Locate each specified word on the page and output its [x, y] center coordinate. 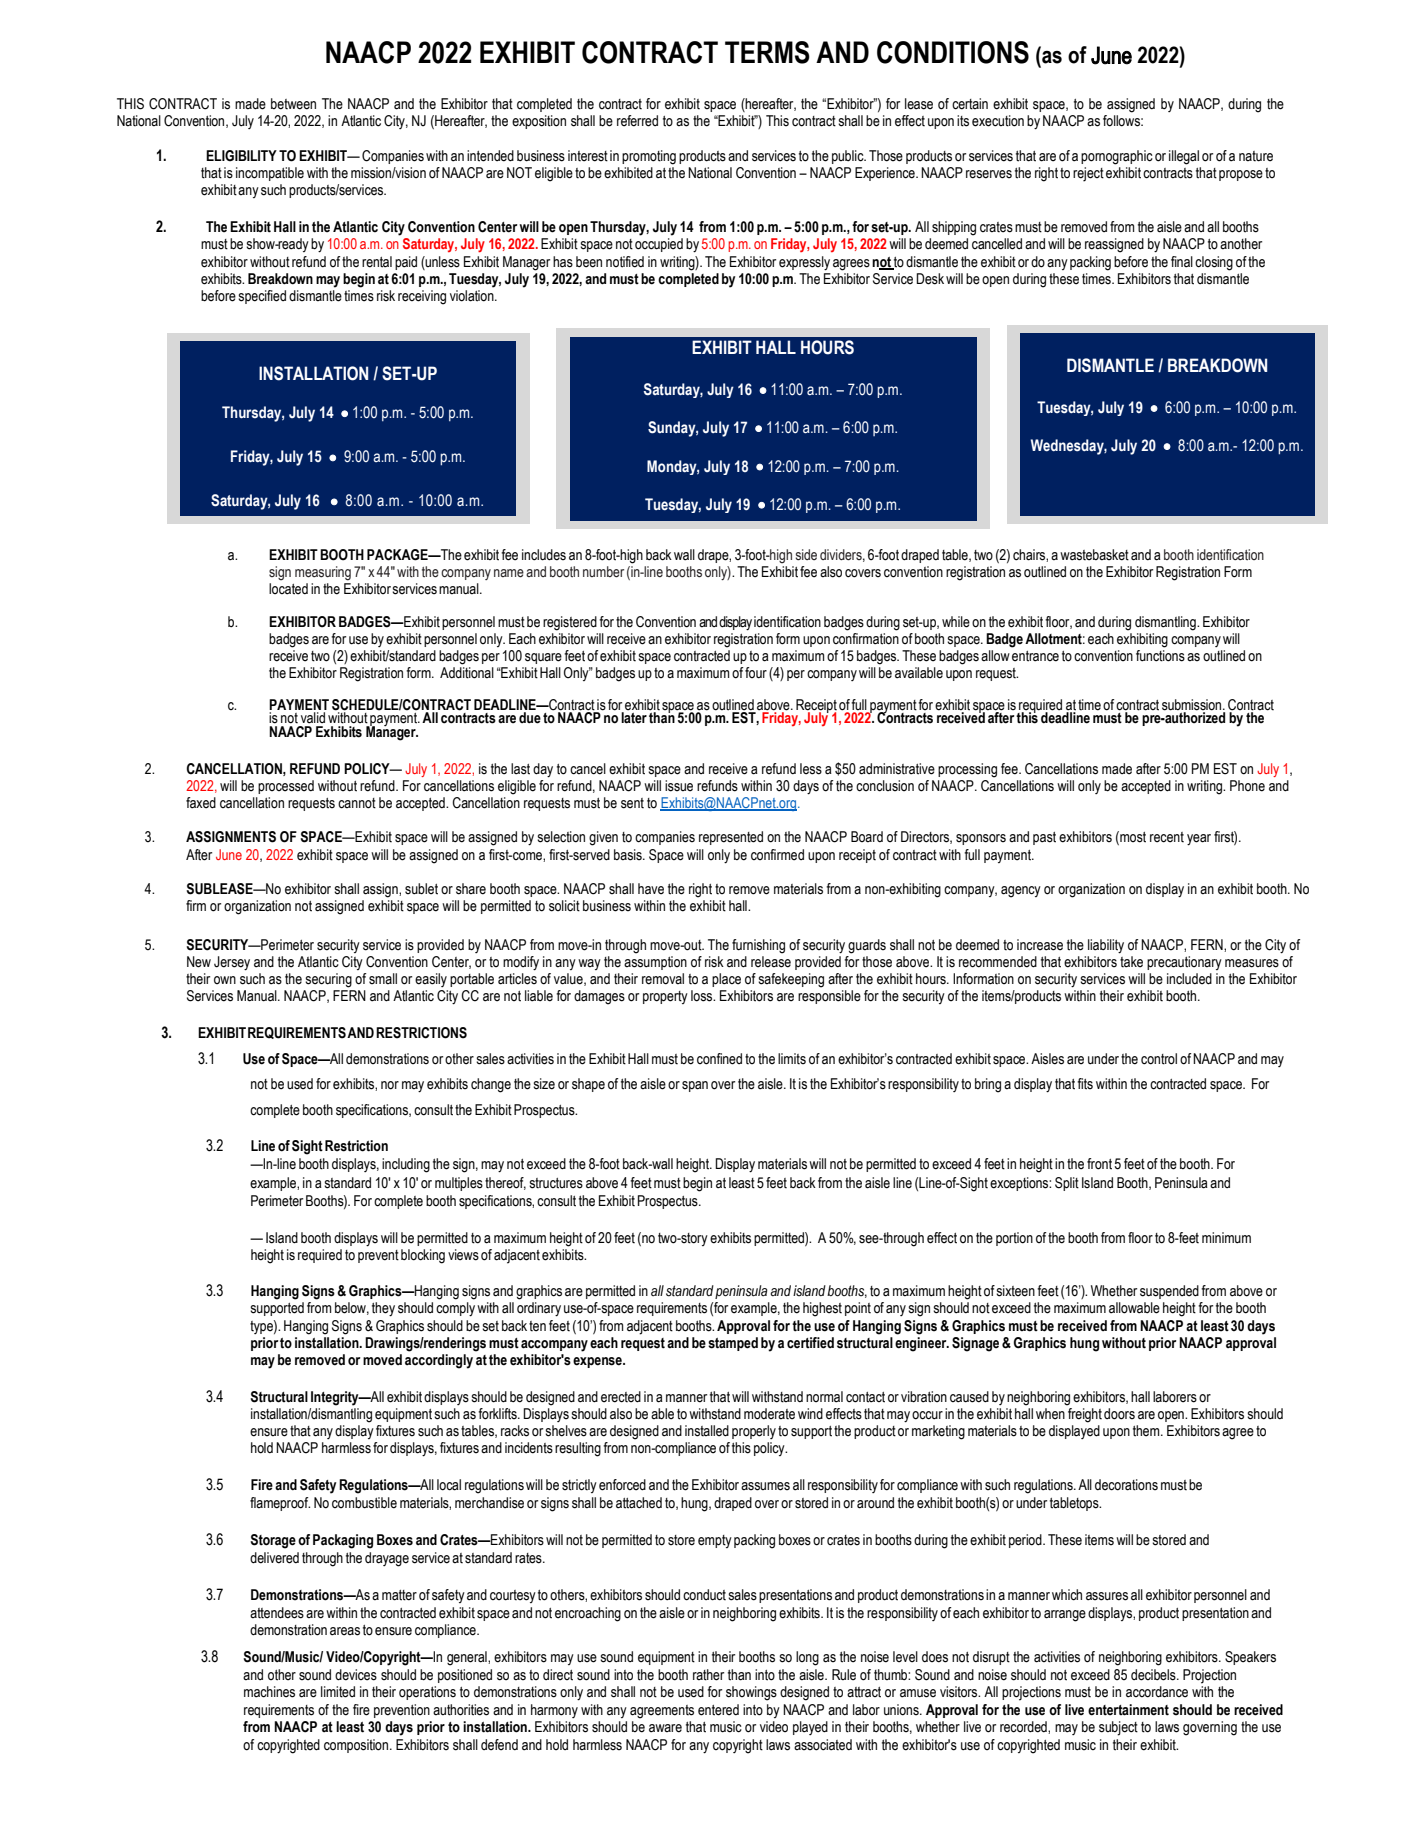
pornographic [1117, 157]
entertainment [1128, 1710]
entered [718, 1710]
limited [338, 1692]
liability [1106, 946]
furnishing [758, 946]
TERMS [767, 52]
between [293, 104]
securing [328, 980]
